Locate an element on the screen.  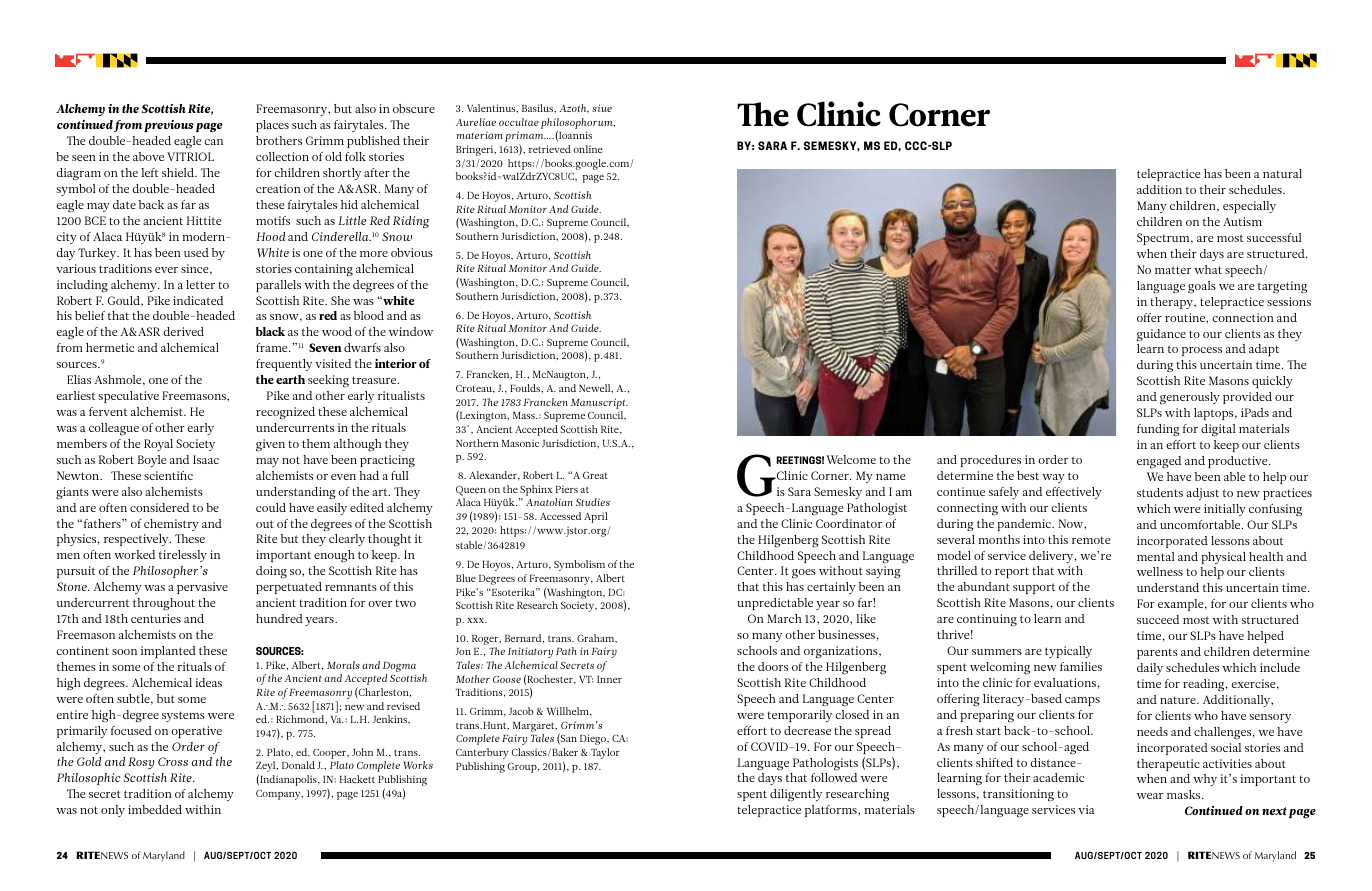
natural is located at coordinates (1282, 173).
